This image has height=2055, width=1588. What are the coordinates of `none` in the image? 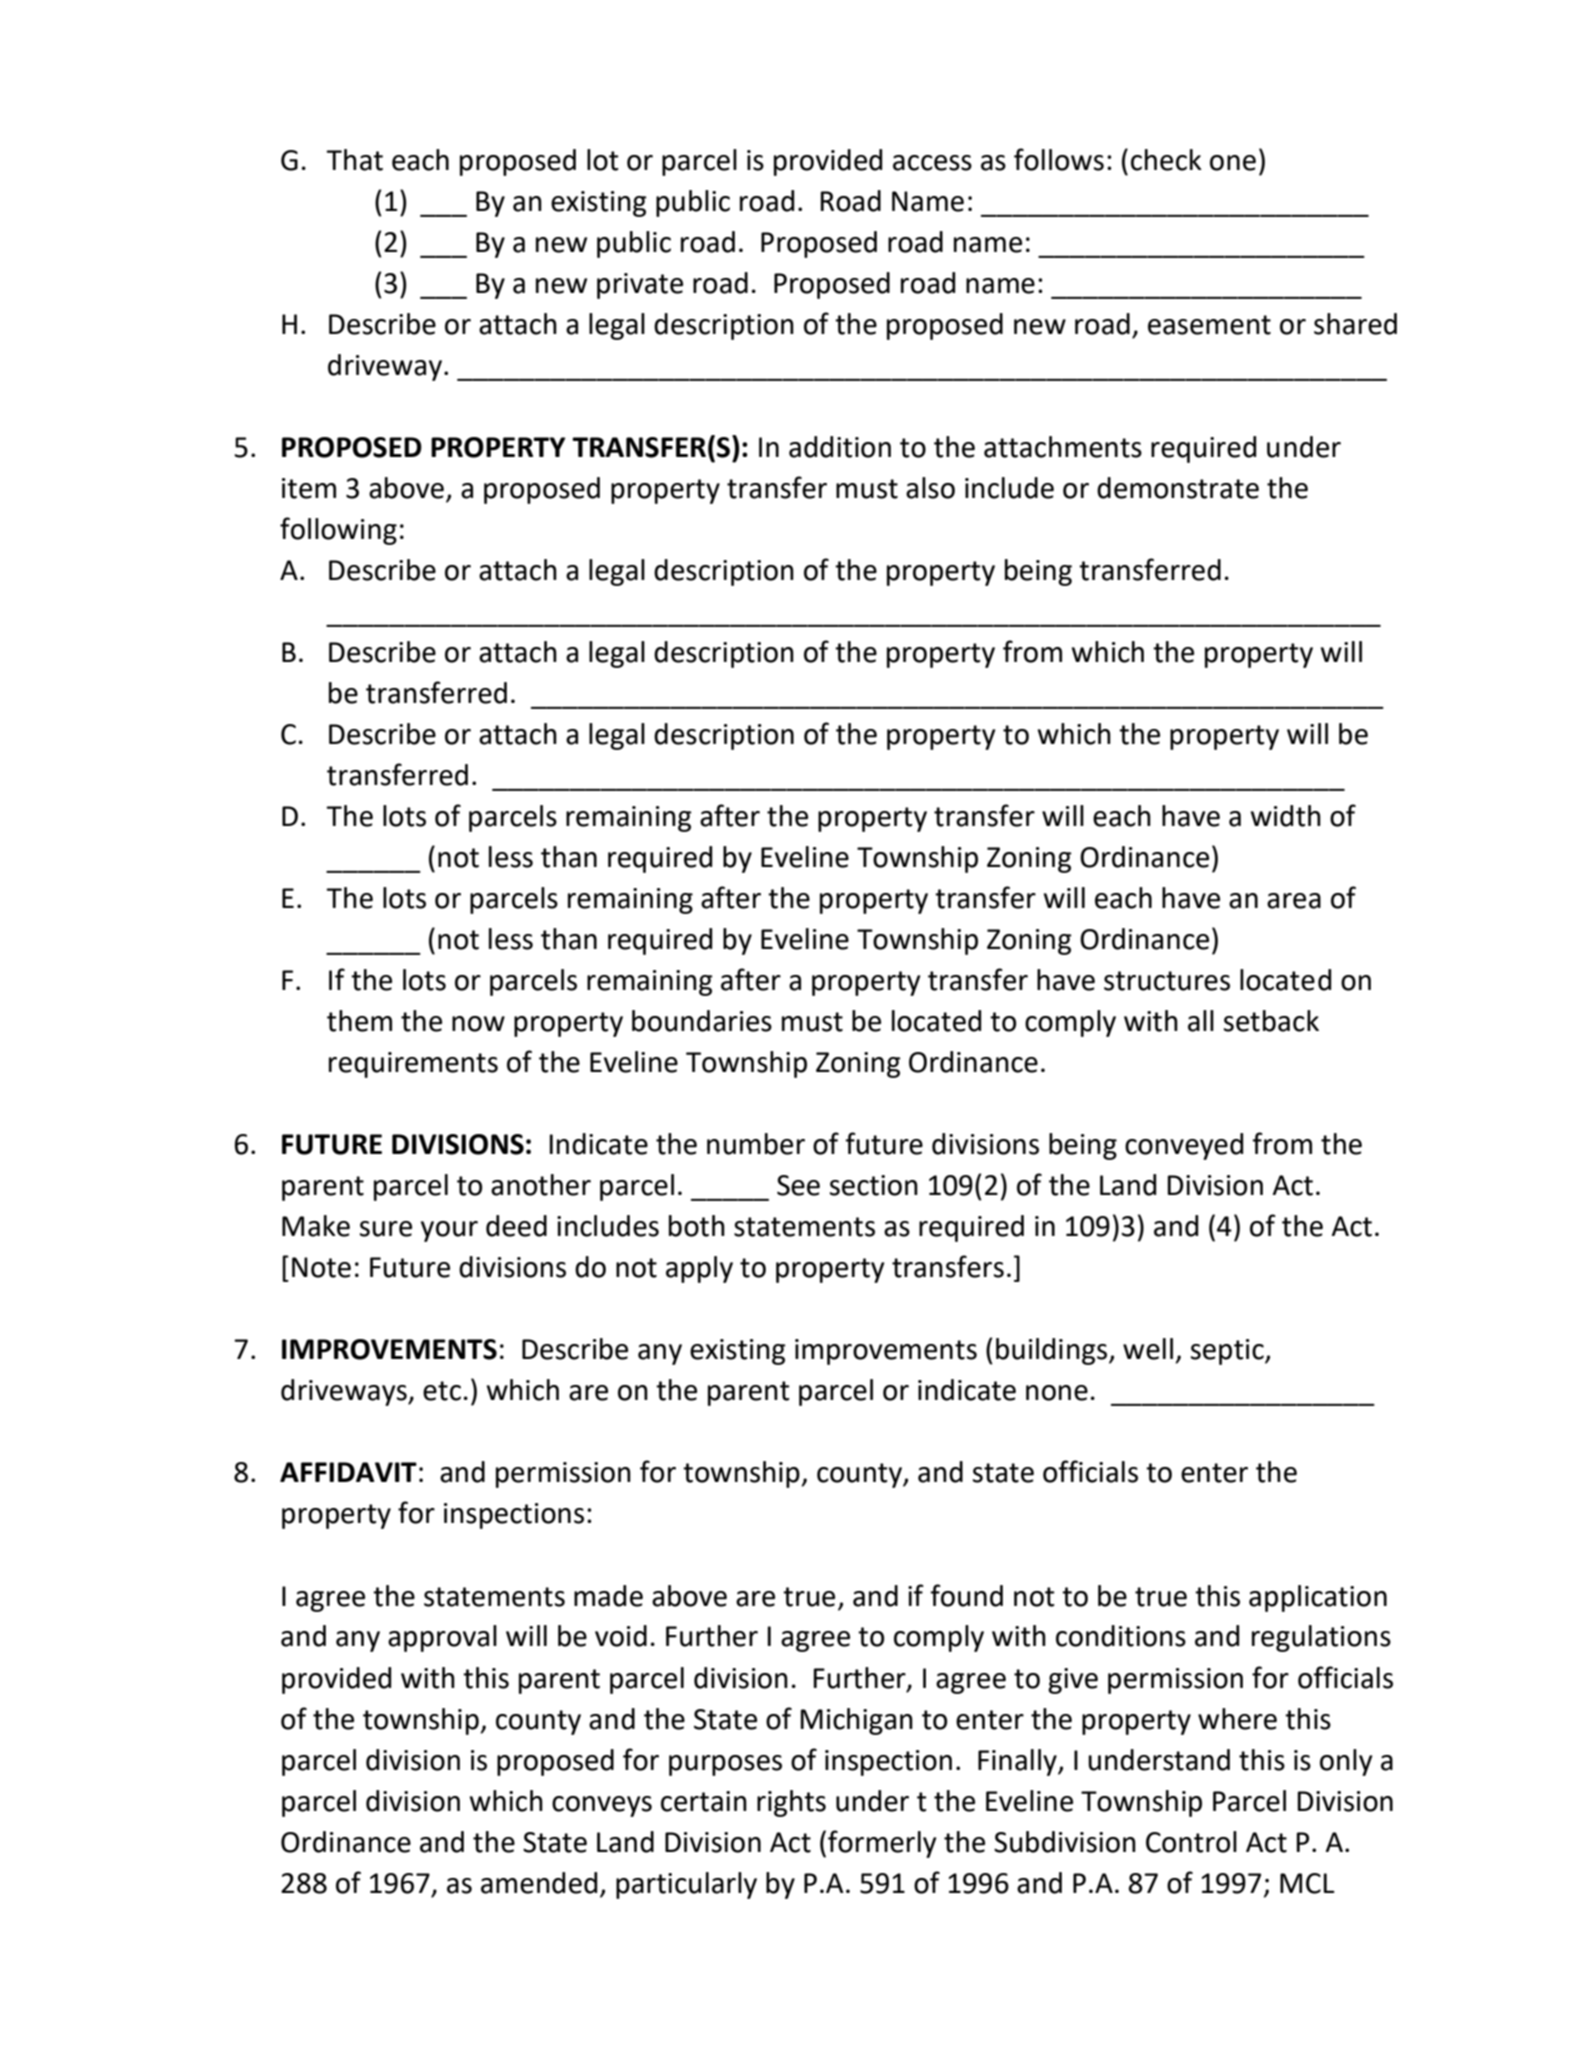 It's located at (1057, 1393).
